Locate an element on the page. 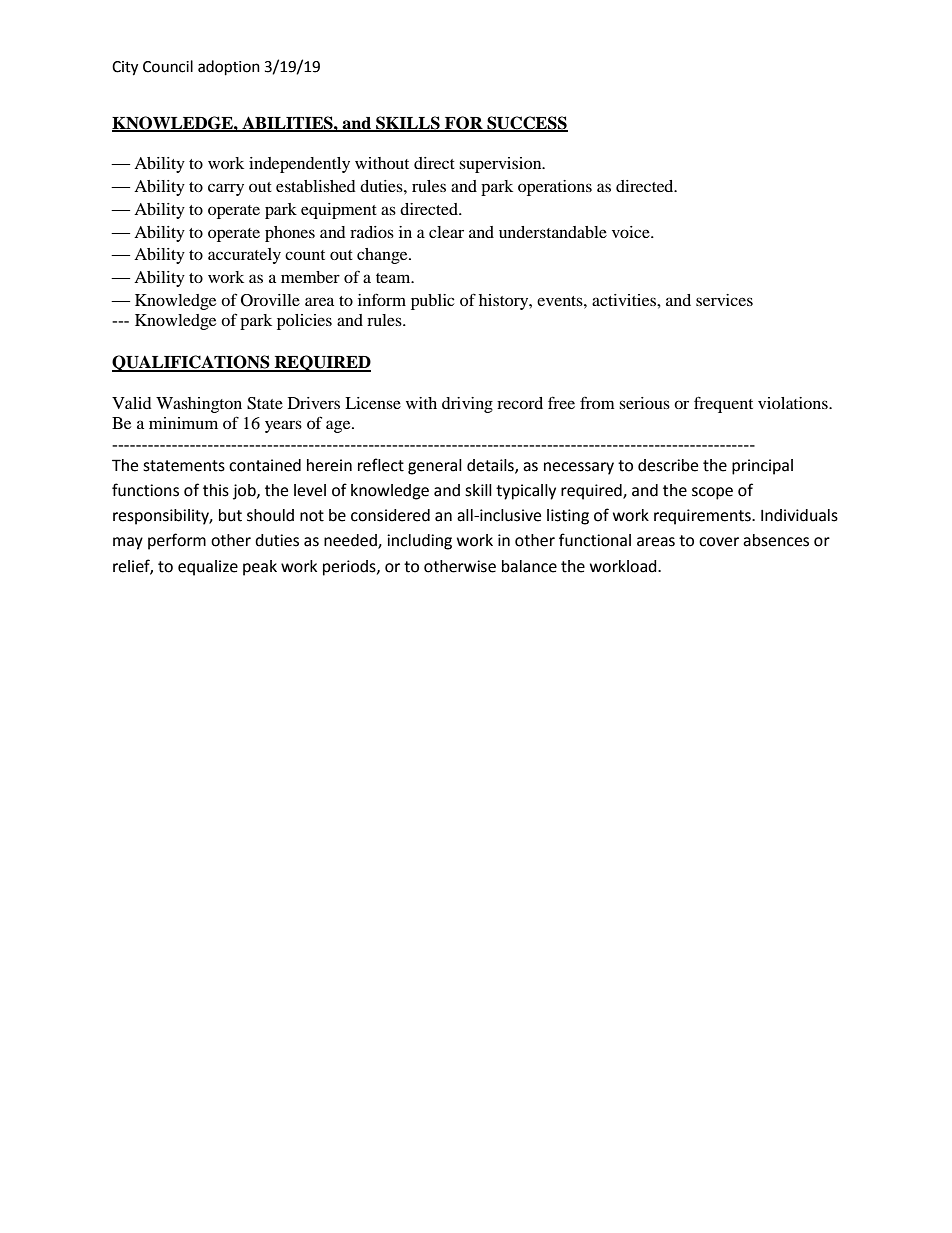  SUCCESS is located at coordinates (526, 124).
